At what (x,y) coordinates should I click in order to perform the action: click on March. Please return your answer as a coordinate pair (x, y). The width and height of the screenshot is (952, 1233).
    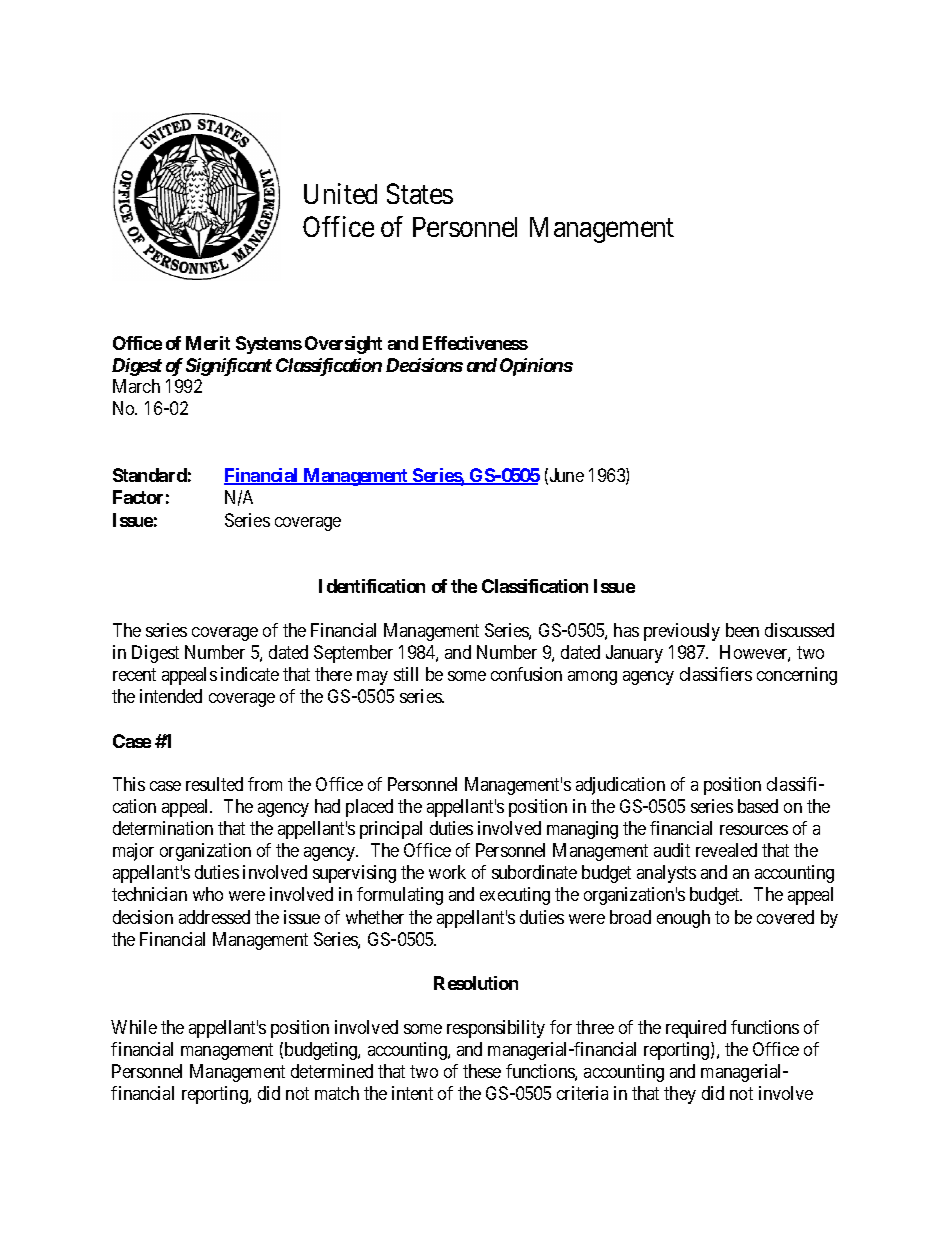
    Looking at the image, I should click on (136, 386).
